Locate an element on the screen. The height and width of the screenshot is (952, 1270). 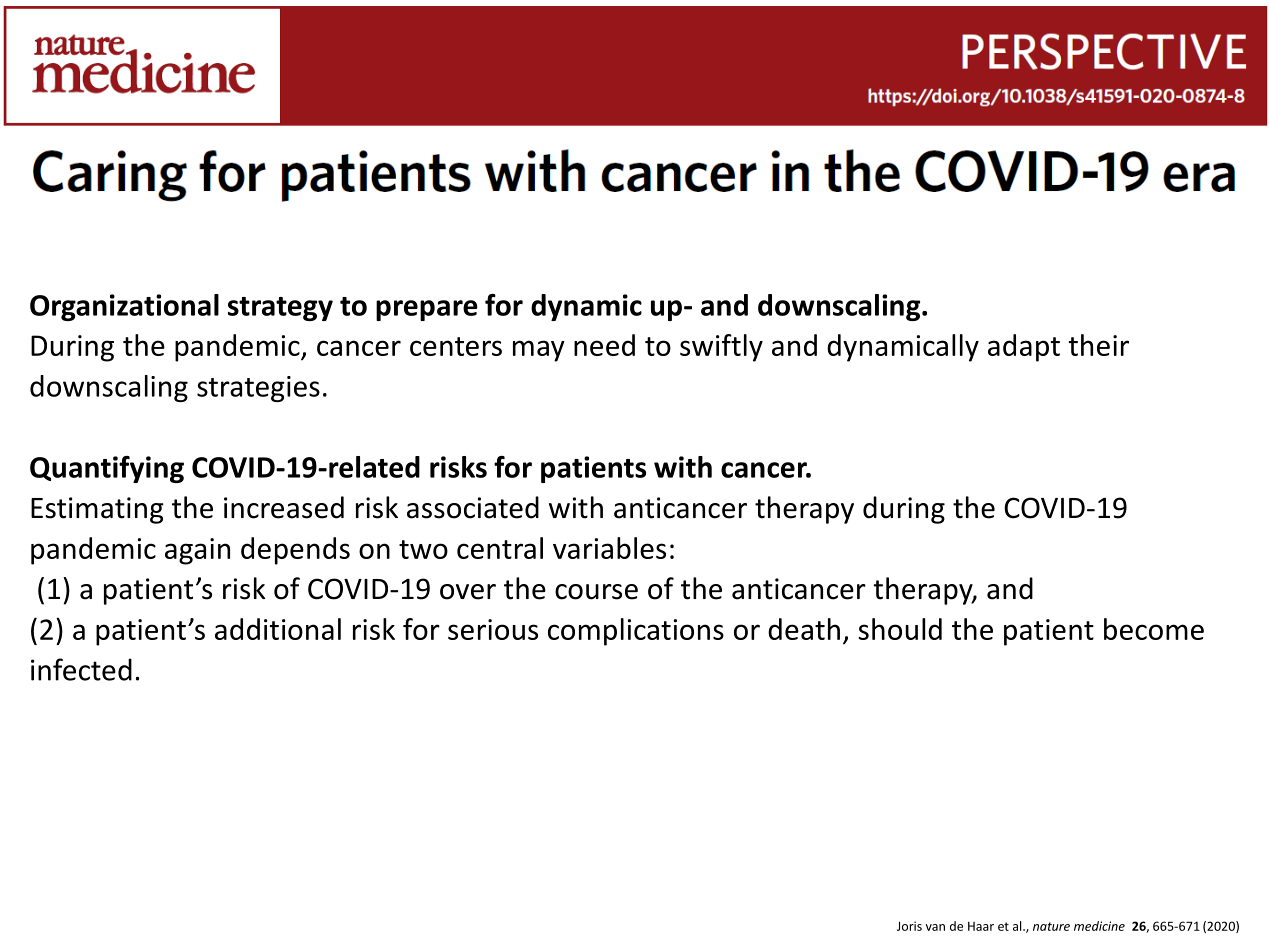
should is located at coordinates (900, 629).
